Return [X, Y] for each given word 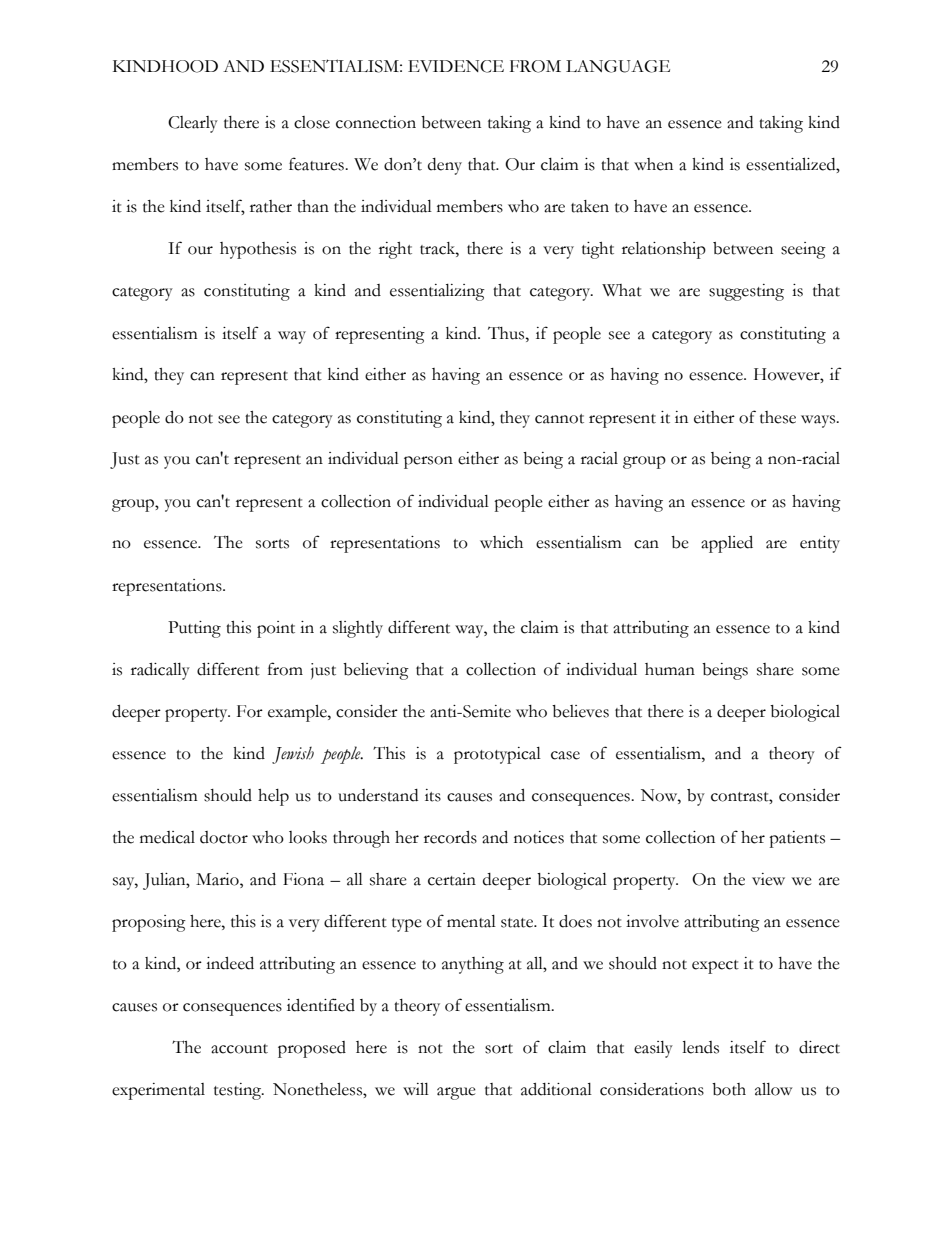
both [729, 1089]
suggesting [746, 292]
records [450, 837]
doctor [224, 837]
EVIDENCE [456, 66]
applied [727, 544]
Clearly [193, 124]
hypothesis [258, 250]
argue [456, 1093]
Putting [194, 629]
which [501, 542]
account [239, 1049]
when [653, 164]
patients [797, 839]
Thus [507, 333]
